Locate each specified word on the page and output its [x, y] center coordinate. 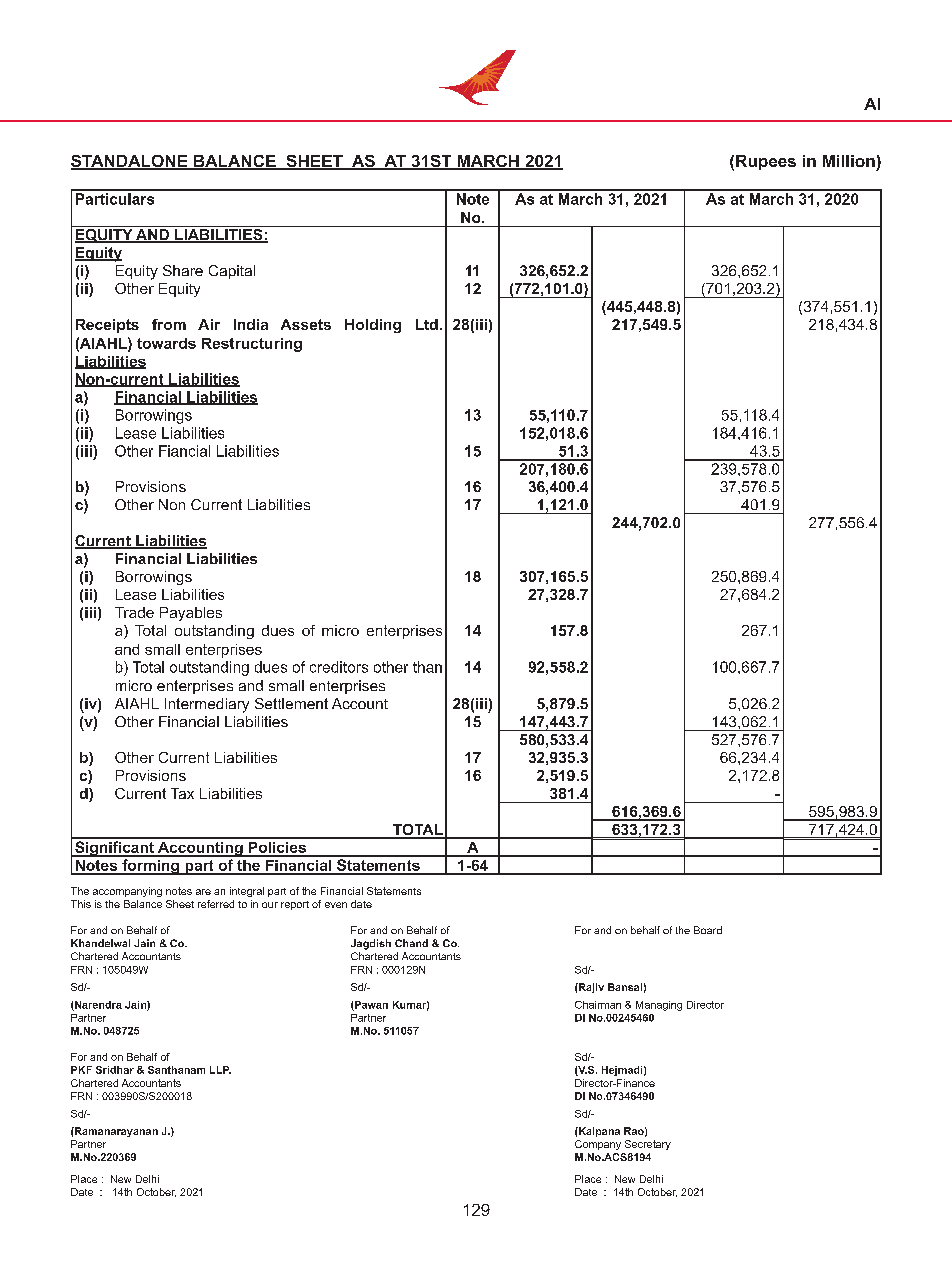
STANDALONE [130, 162]
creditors [339, 667]
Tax [182, 793]
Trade [134, 612]
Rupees [766, 162]
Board [708, 930]
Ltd [427, 324]
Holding [373, 326]
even [336, 905]
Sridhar [115, 1070]
